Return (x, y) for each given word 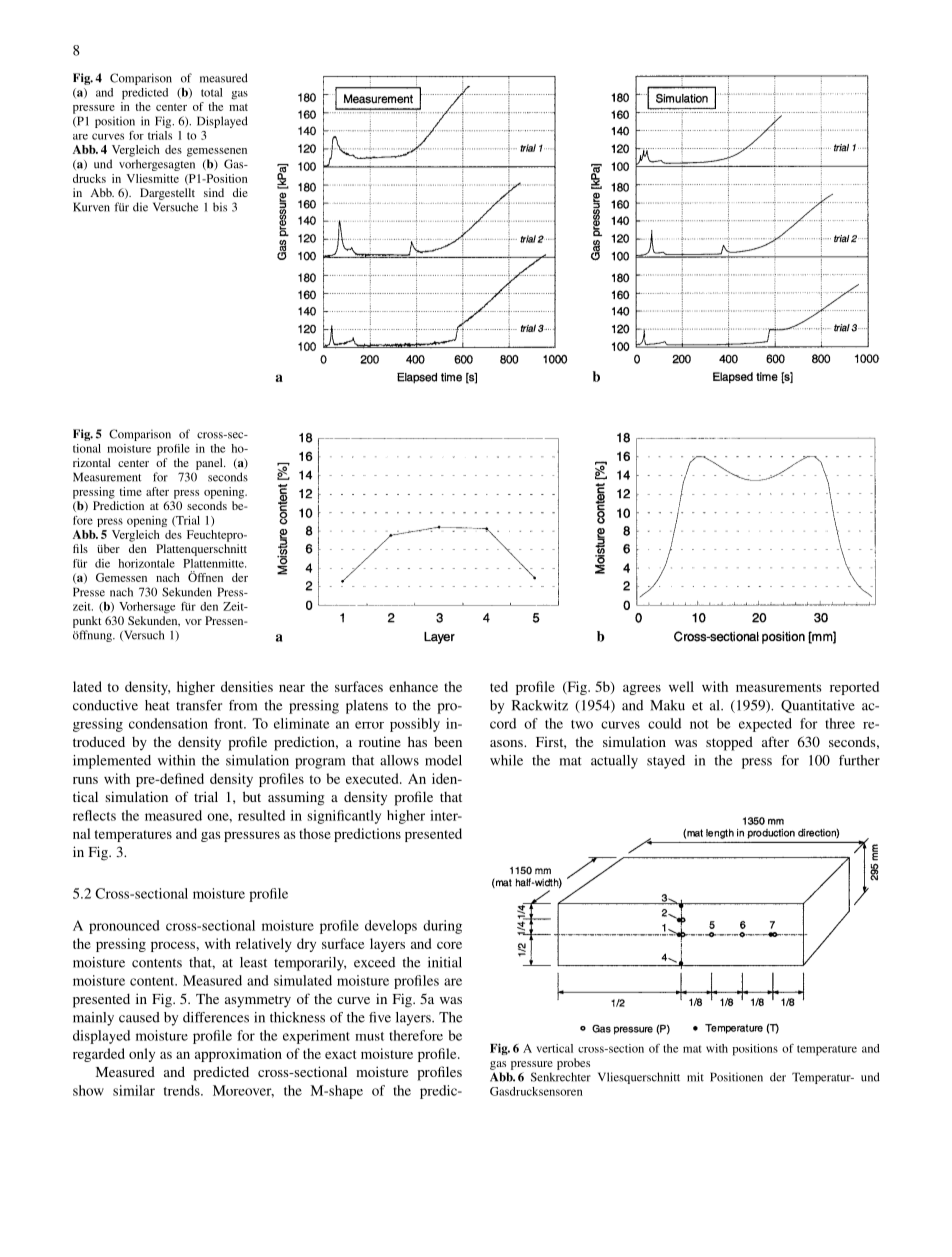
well (681, 686)
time (131, 491)
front (230, 723)
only (142, 1055)
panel (210, 464)
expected (765, 725)
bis (220, 207)
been (448, 742)
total (212, 92)
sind (214, 192)
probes (573, 1064)
